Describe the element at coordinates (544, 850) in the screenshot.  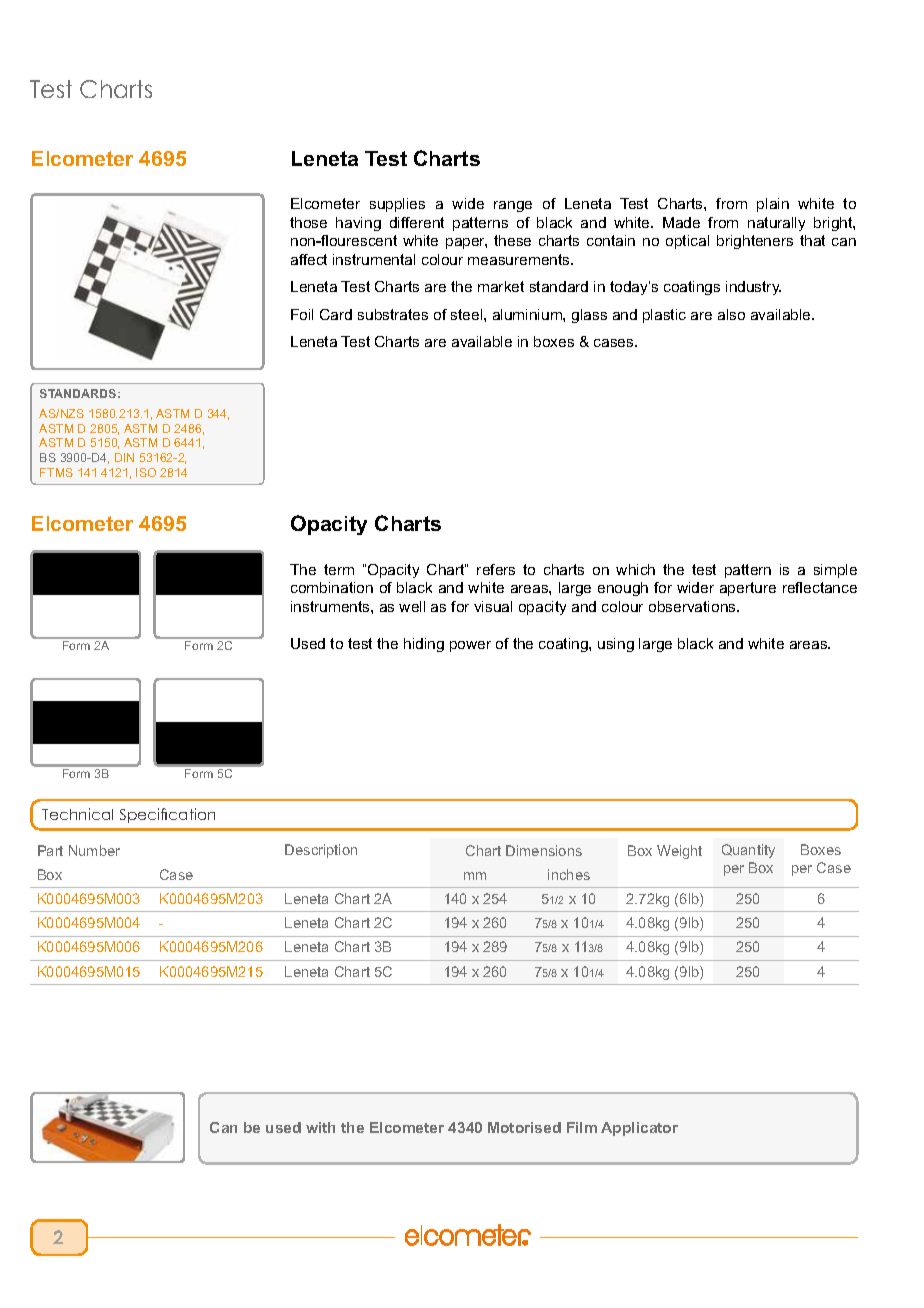
I see `Dimensions` at that location.
